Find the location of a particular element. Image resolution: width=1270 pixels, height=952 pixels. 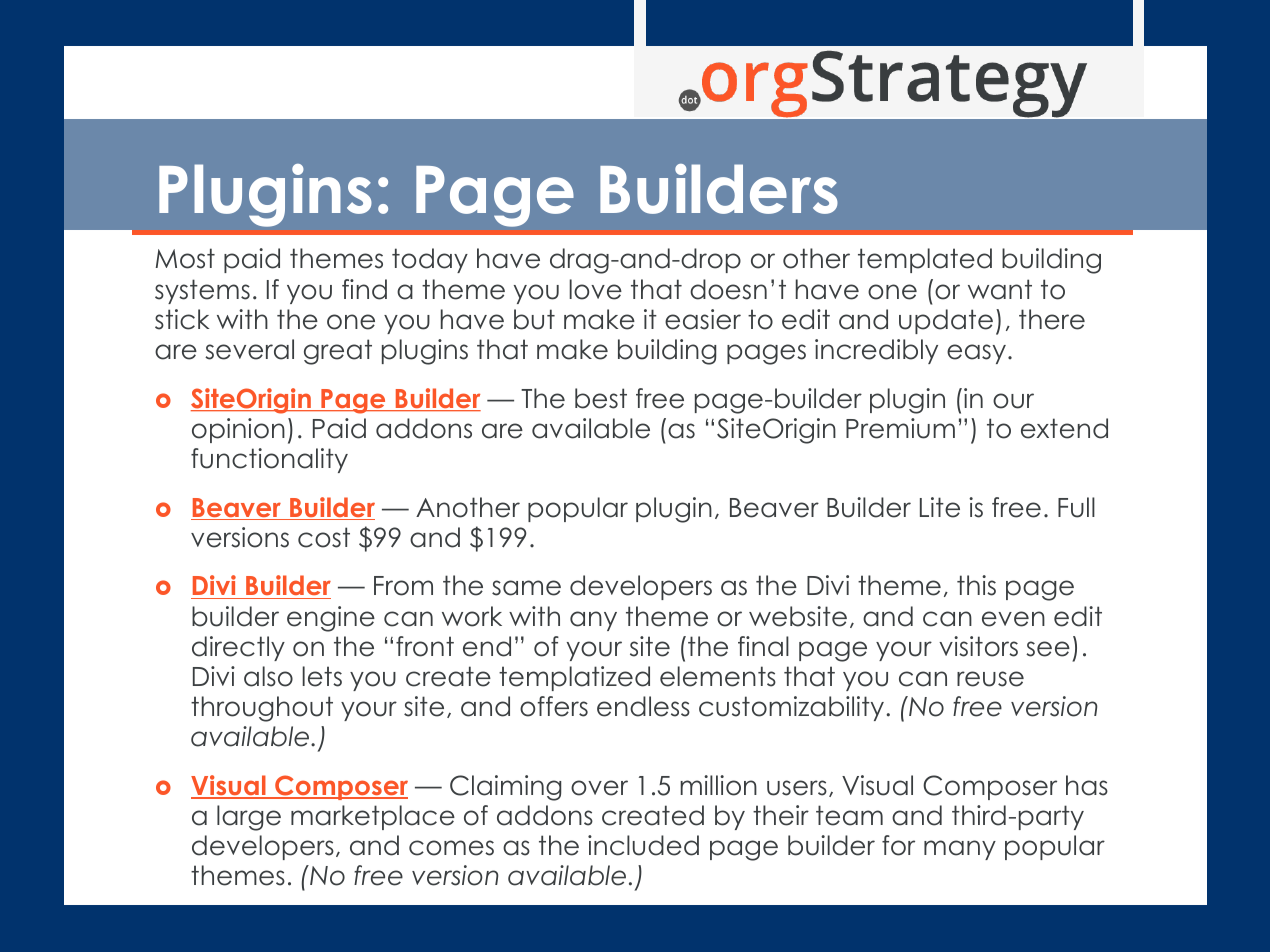

cost is located at coordinates (324, 537).
